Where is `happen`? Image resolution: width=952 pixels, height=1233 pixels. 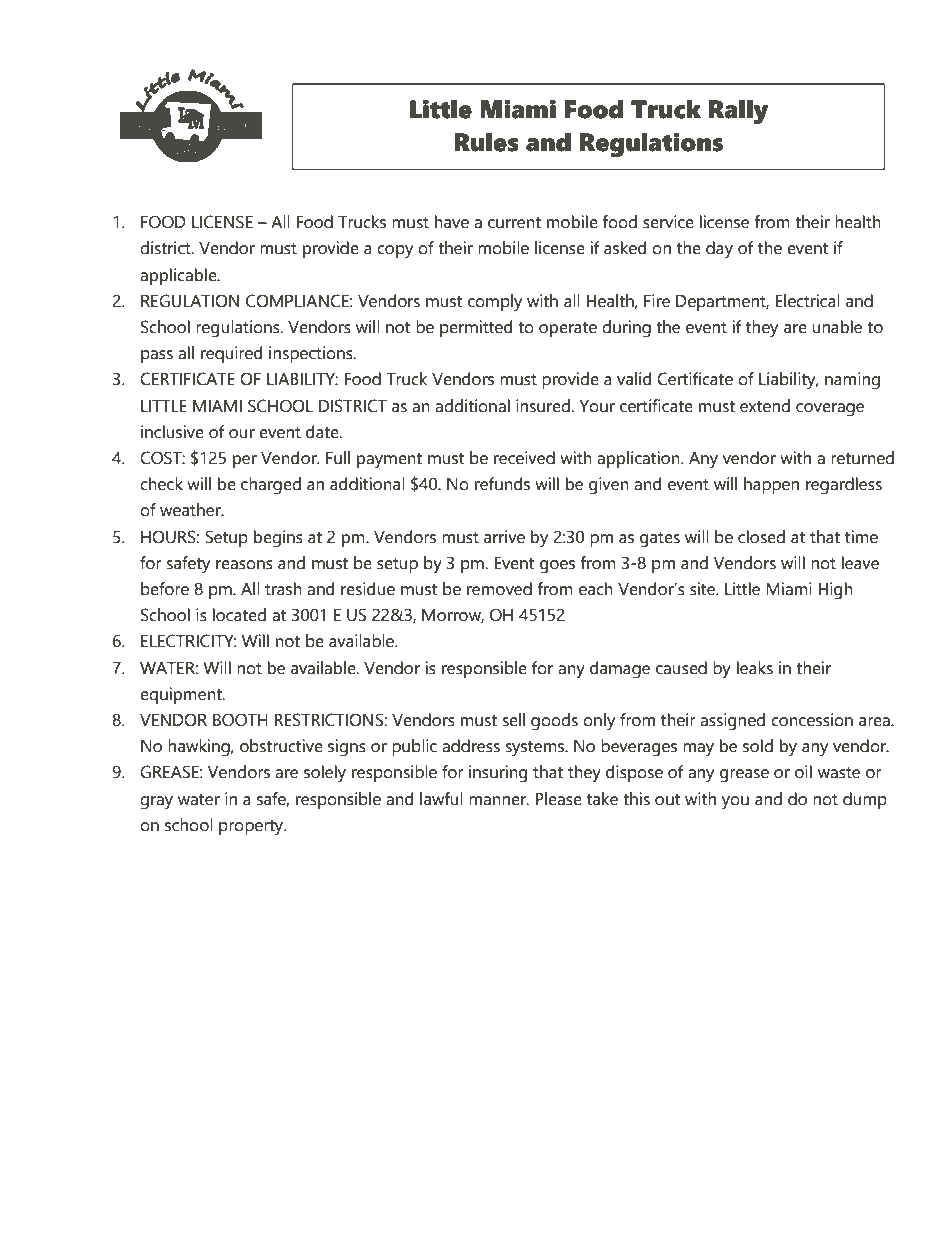
happen is located at coordinates (771, 485).
